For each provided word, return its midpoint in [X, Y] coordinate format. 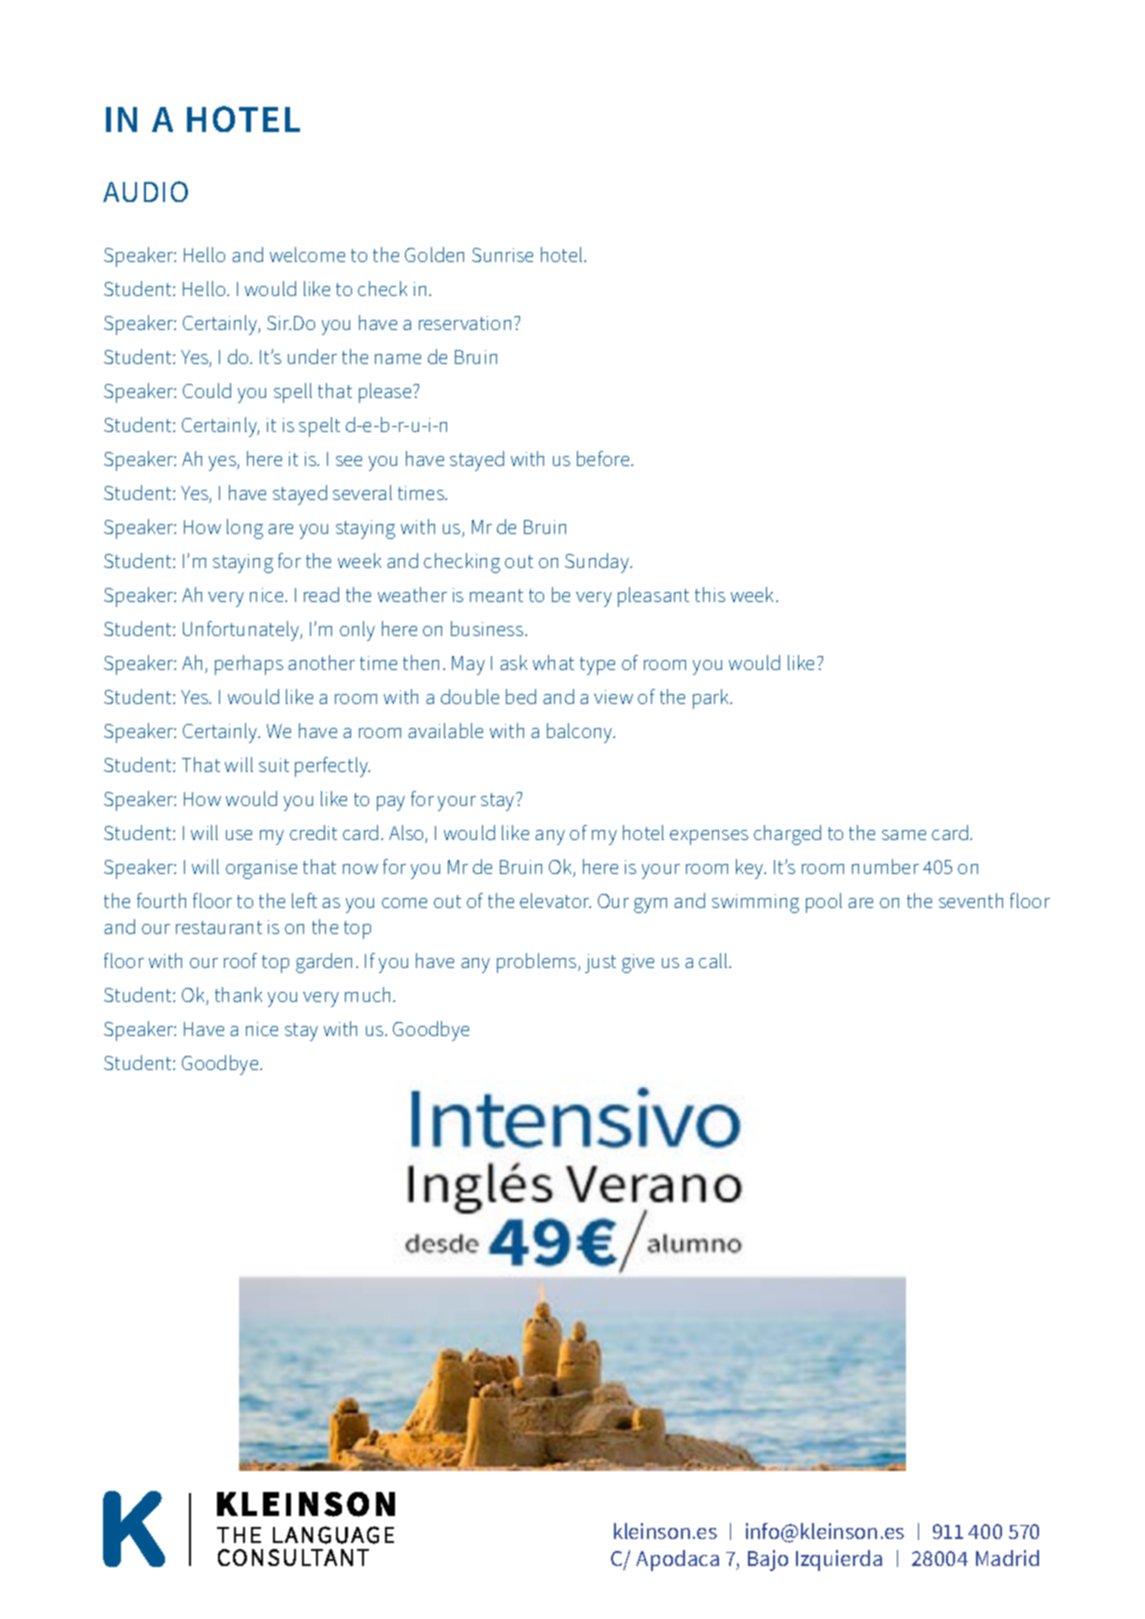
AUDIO [145, 191]
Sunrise [502, 255]
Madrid [1007, 1558]
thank [238, 994]
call [714, 960]
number [885, 866]
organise [261, 869]
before [604, 458]
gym [650, 905]
